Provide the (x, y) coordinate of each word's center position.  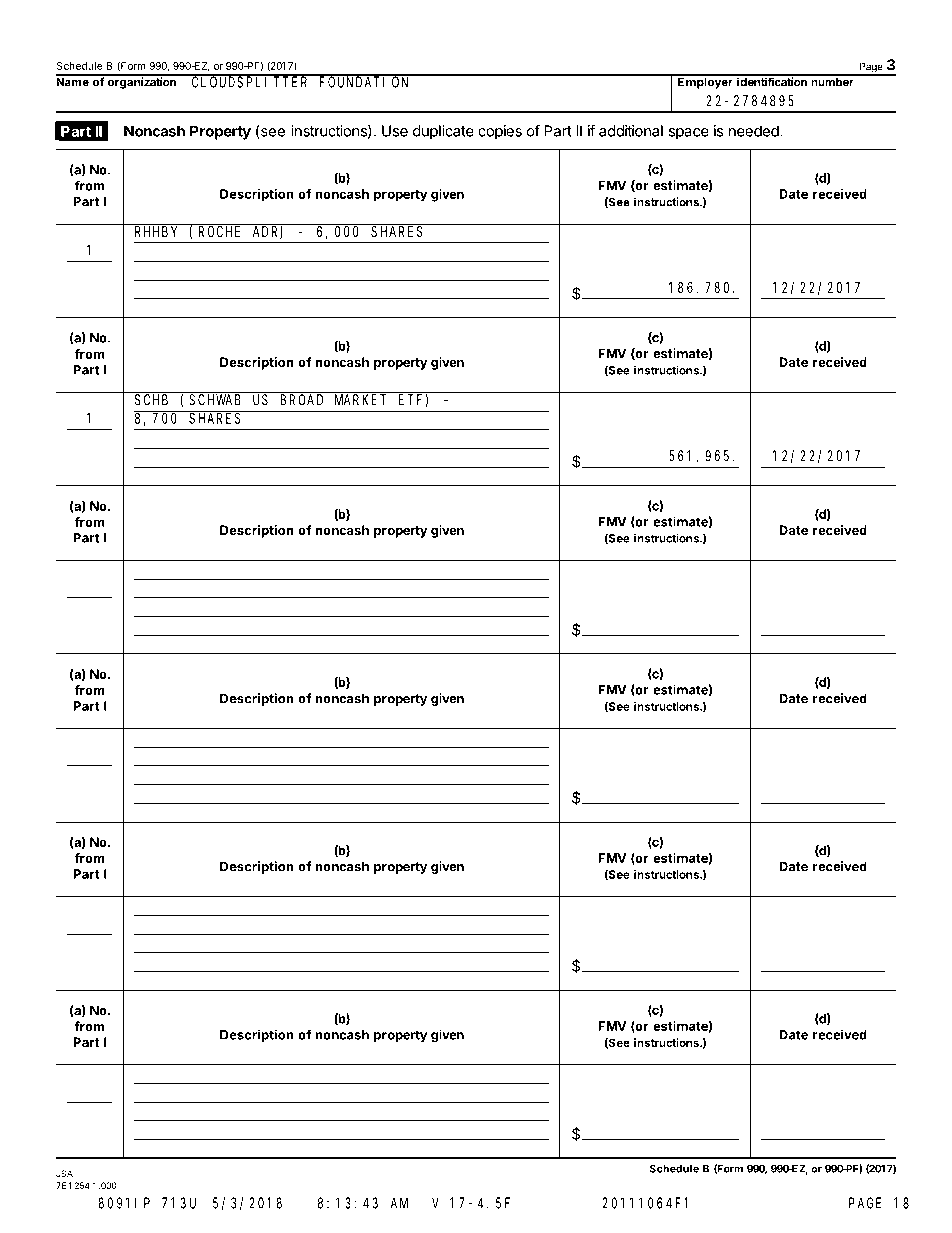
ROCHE (219, 231)
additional (631, 131)
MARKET (360, 400)
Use (395, 131)
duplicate (443, 132)
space (689, 134)
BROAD (301, 400)
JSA (64, 1173)
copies (500, 132)
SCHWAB (215, 400)
